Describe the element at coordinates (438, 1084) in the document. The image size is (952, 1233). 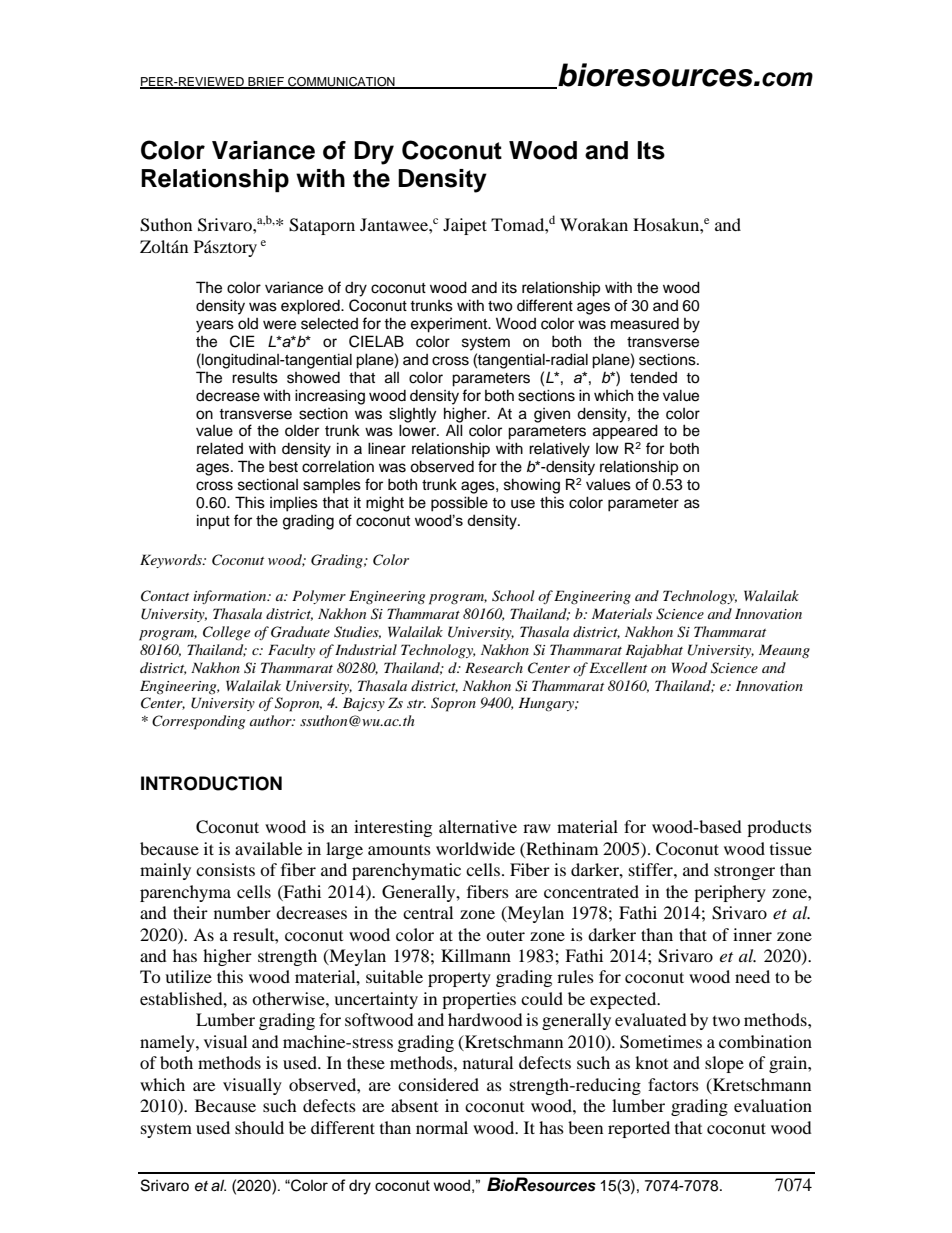
I see `considered` at that location.
